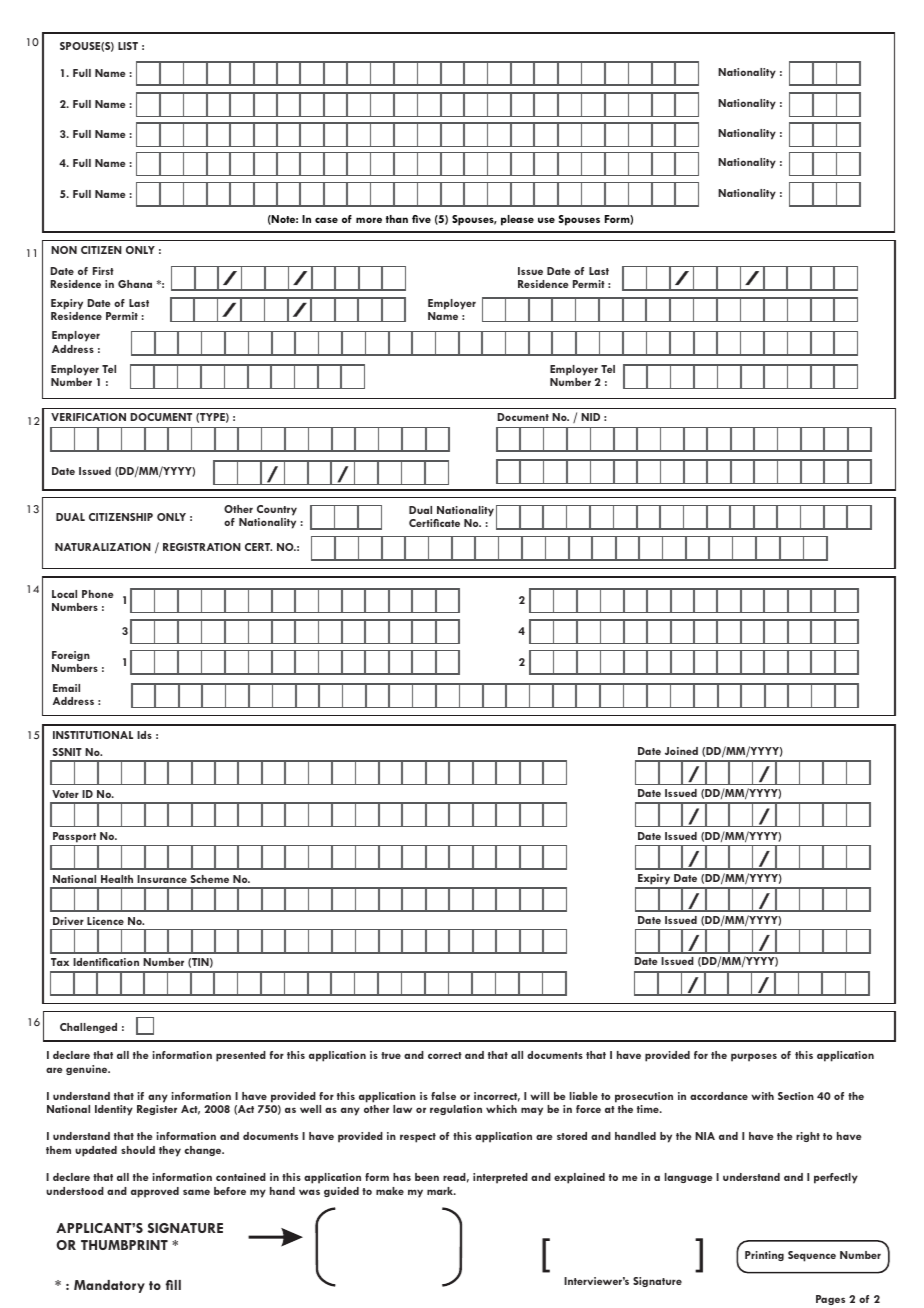 Image resolution: width=924 pixels, height=1308 pixels. What do you see at coordinates (124, 1245) in the screenshot?
I see `THUMBPRINT` at bounding box center [124, 1245].
